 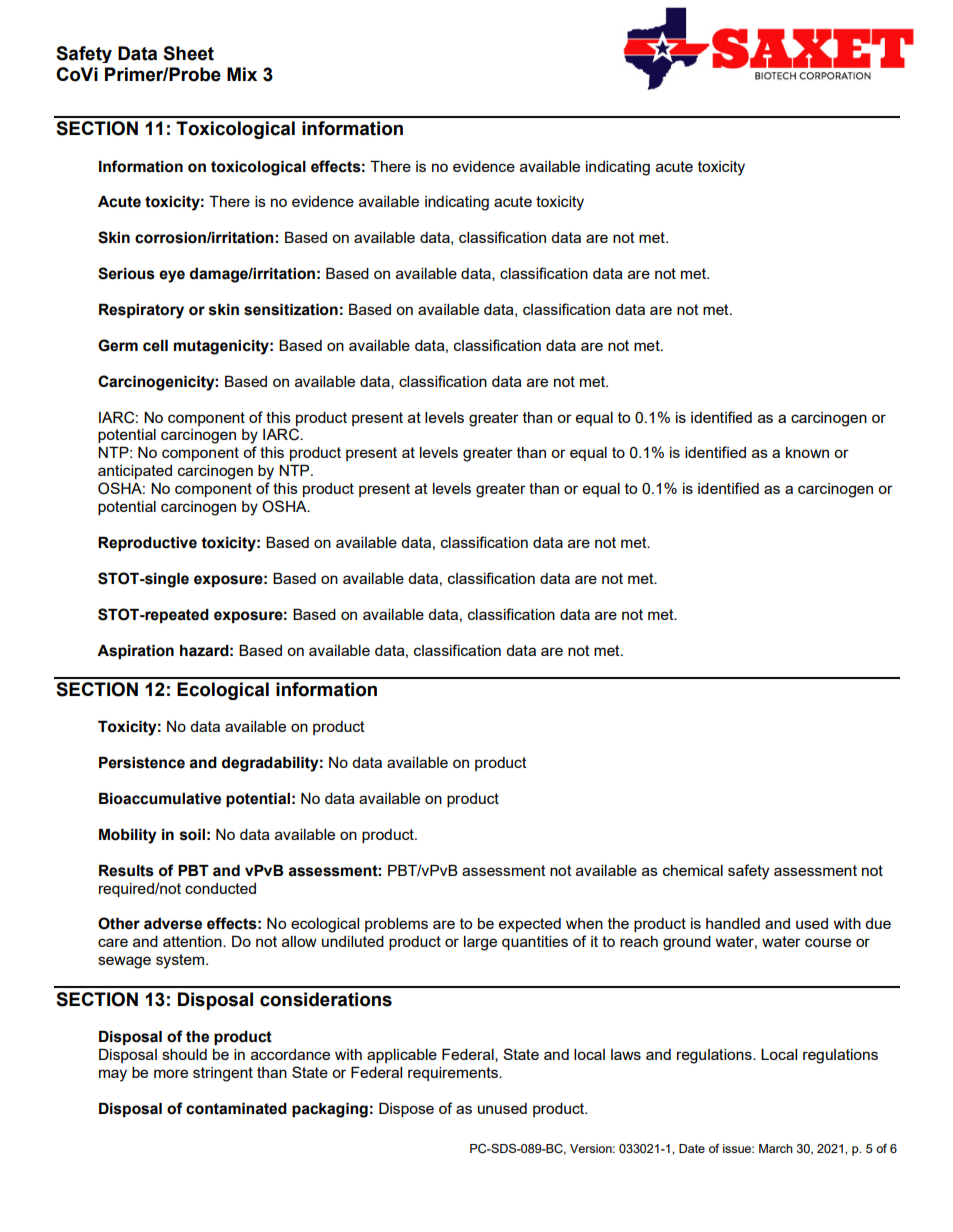 I want to click on Sheet, so click(x=188, y=53).
